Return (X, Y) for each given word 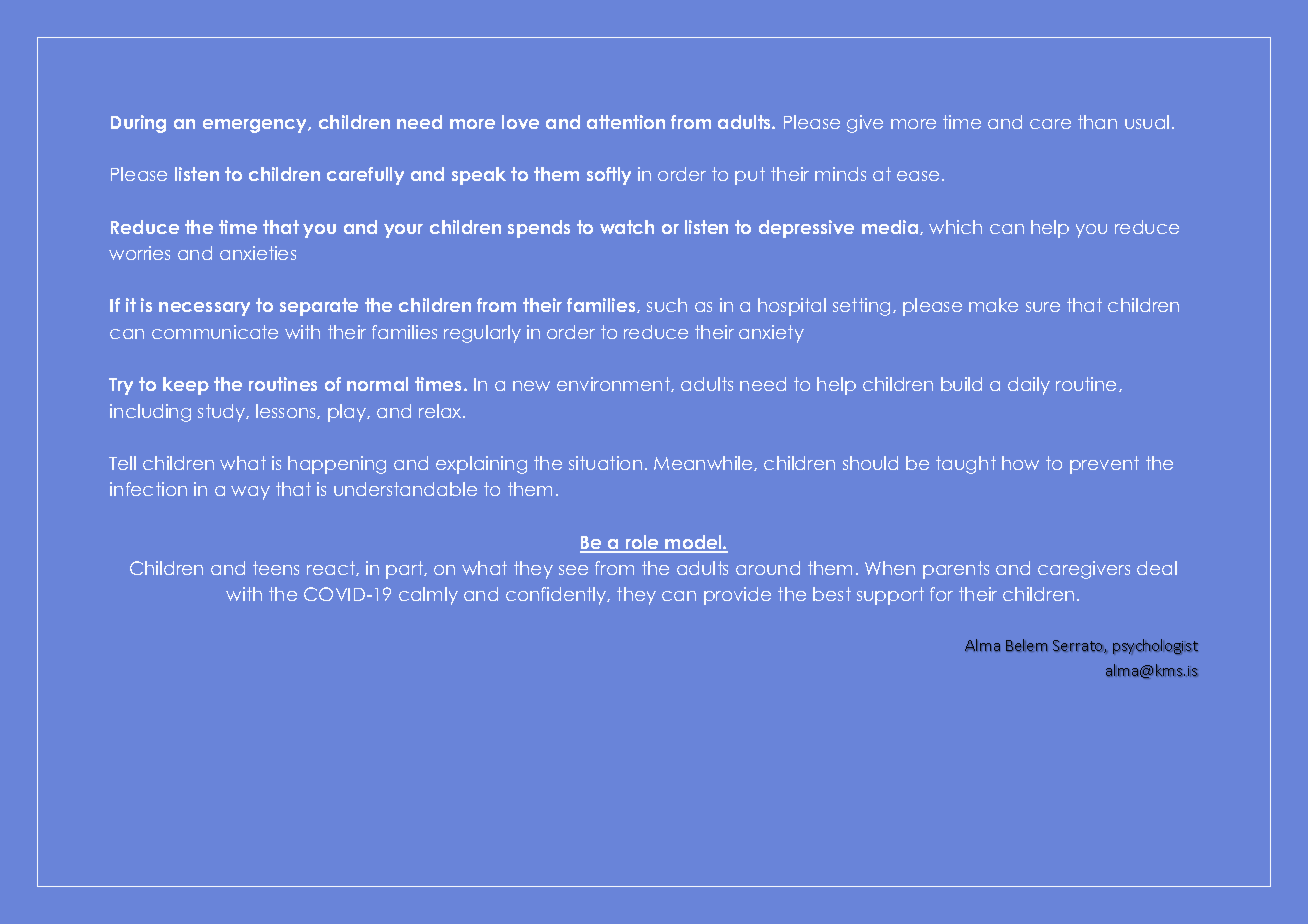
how (1020, 463)
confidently (557, 596)
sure (1043, 307)
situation (605, 463)
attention (626, 122)
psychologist (1155, 646)
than (1097, 122)
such (667, 305)
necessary (204, 309)
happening (337, 465)
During (138, 124)
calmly (428, 596)
